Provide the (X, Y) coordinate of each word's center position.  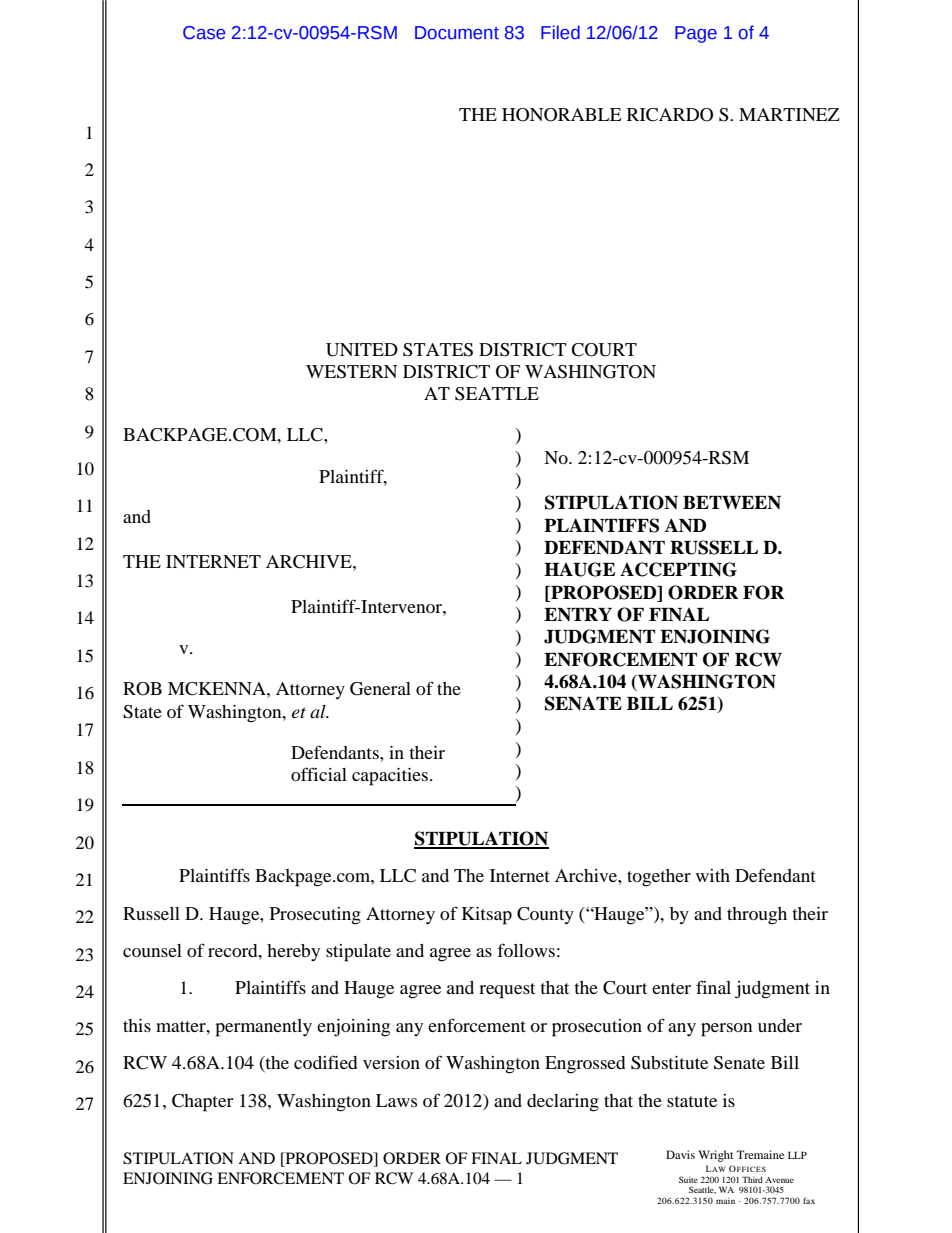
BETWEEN (732, 502)
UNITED (362, 350)
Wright (716, 1156)
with (713, 875)
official (319, 774)
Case (204, 33)
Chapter (202, 1103)
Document (457, 33)
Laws (396, 1100)
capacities (390, 777)
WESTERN (351, 372)
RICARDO (670, 115)
